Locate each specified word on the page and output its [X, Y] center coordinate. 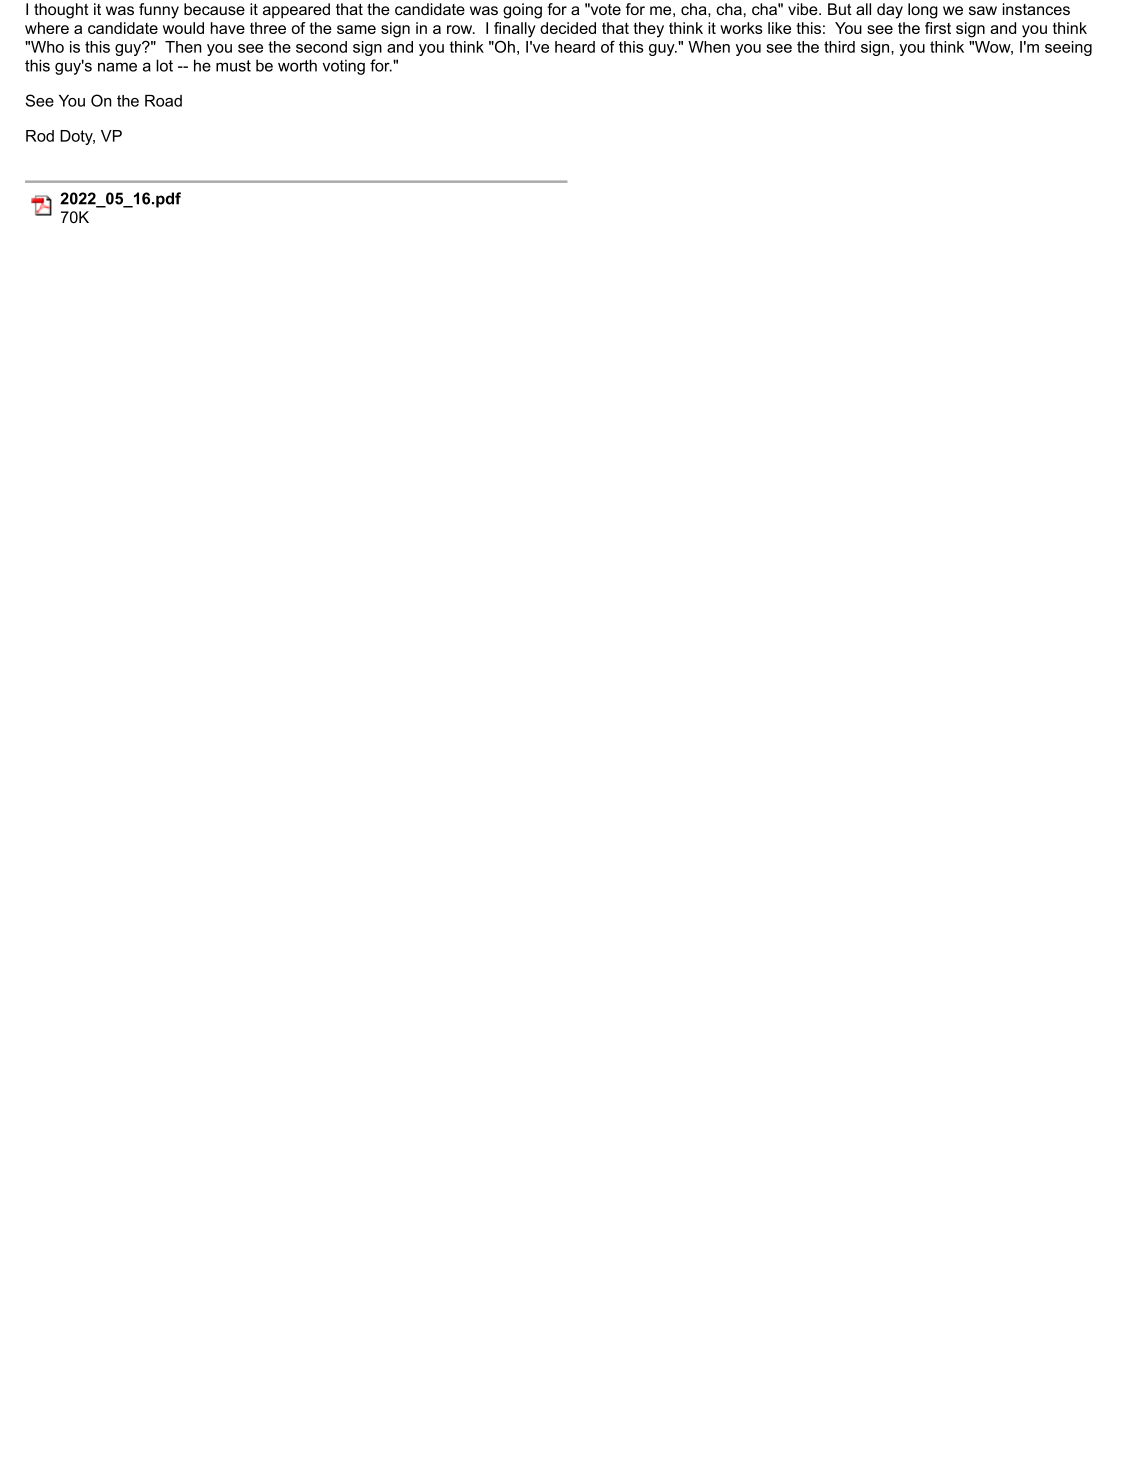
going [522, 11]
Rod [40, 136]
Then [183, 47]
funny [159, 11]
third [839, 47]
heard [575, 47]
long [923, 11]
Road [163, 101]
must [233, 66]
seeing [1068, 48]
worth [297, 65]
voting [343, 67]
